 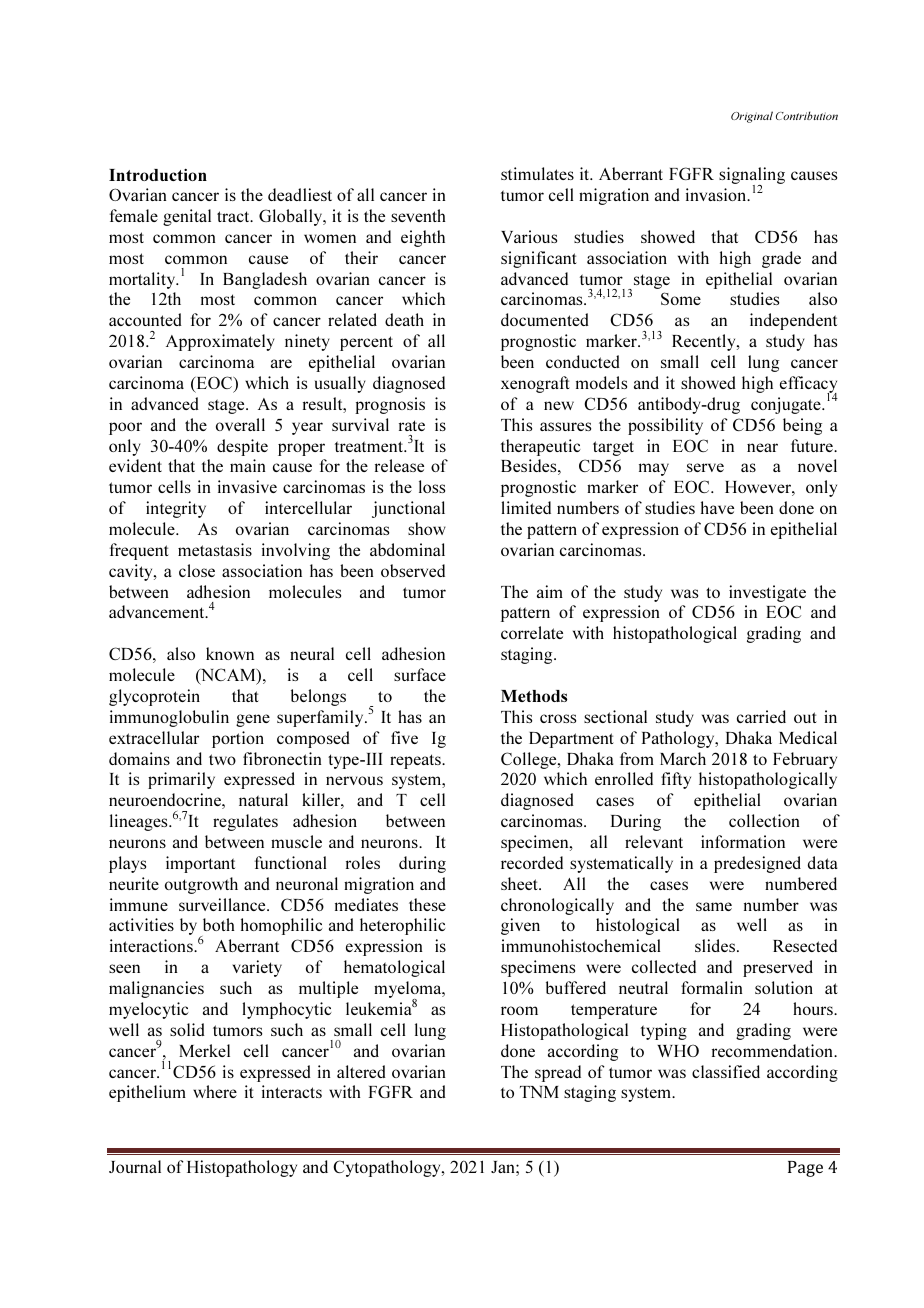 What do you see at coordinates (215, 1091) in the page?
I see `where` at bounding box center [215, 1091].
